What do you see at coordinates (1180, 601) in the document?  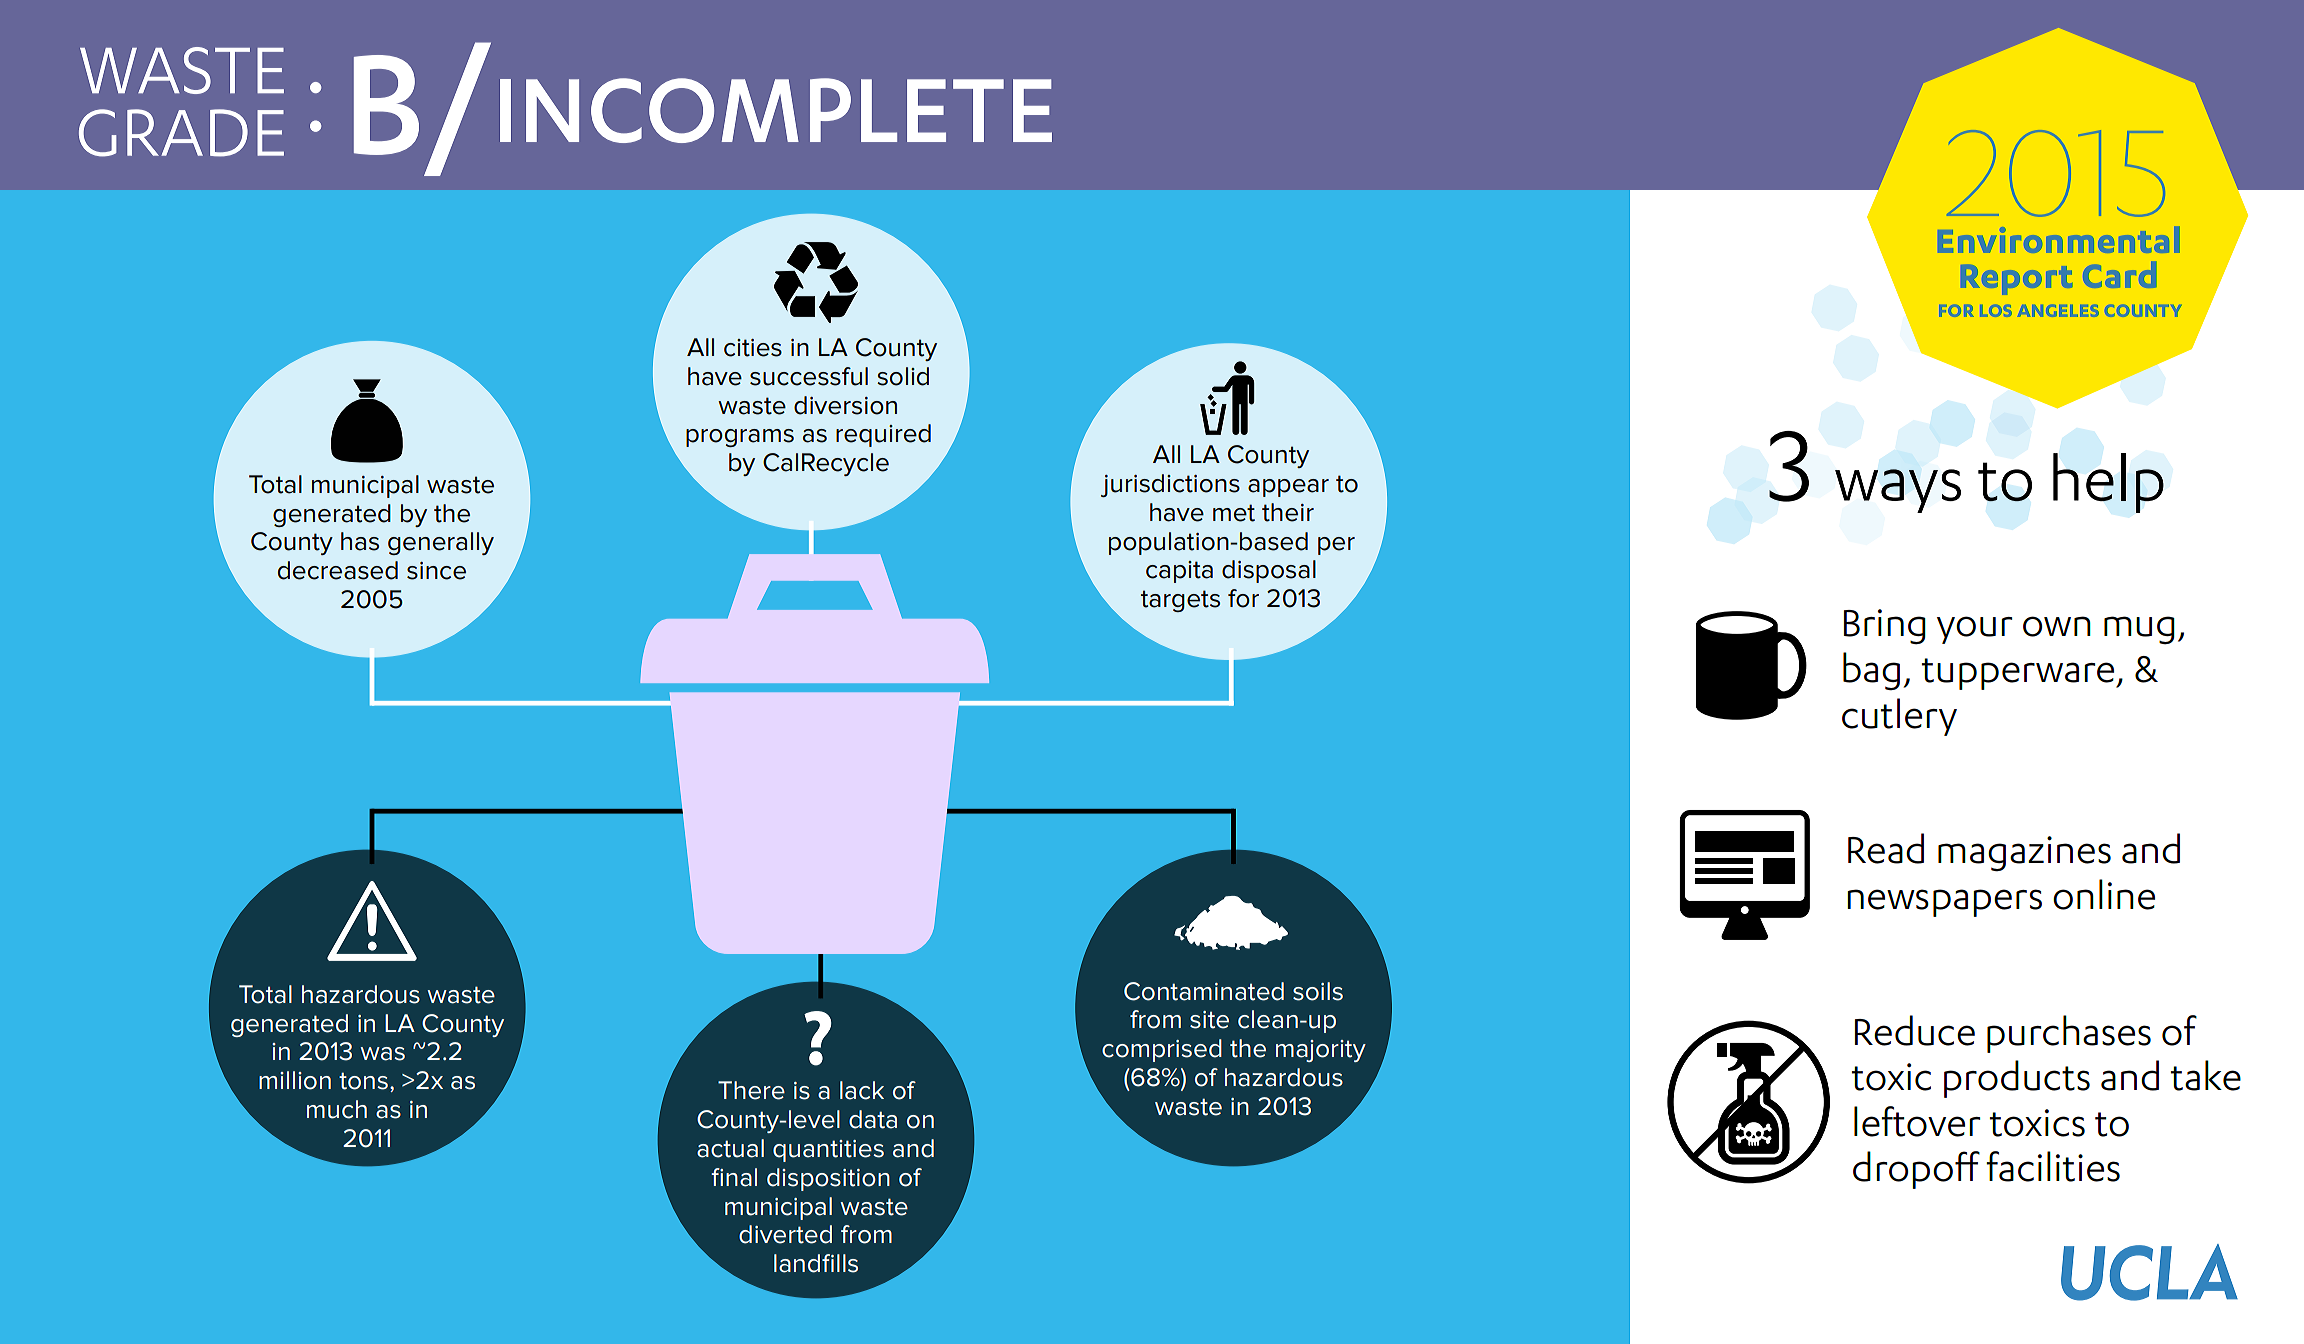 I see `targets` at bounding box center [1180, 601].
